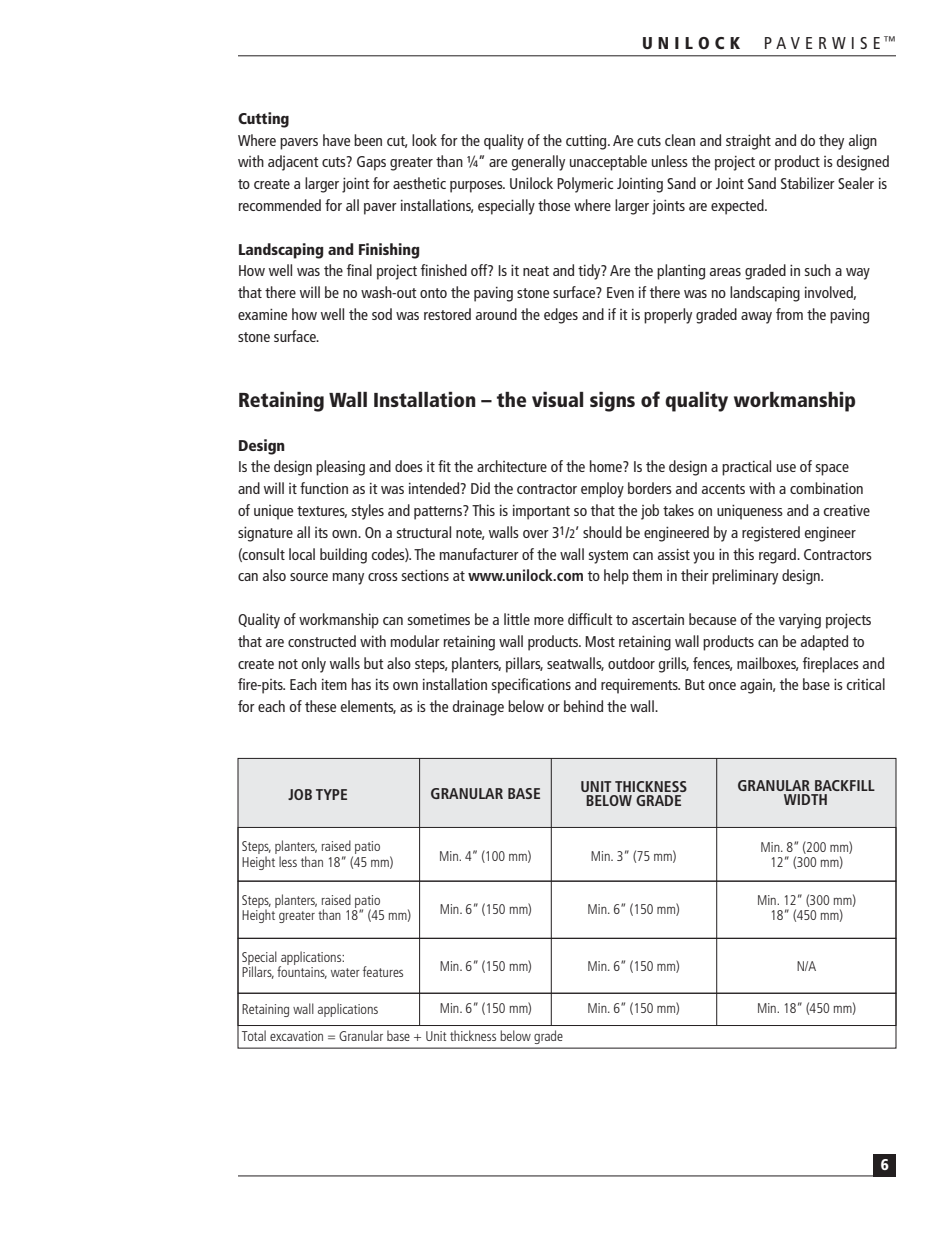 Image resolution: width=952 pixels, height=1233 pixels. What do you see at coordinates (561, 316) in the image?
I see `edges` at bounding box center [561, 316].
